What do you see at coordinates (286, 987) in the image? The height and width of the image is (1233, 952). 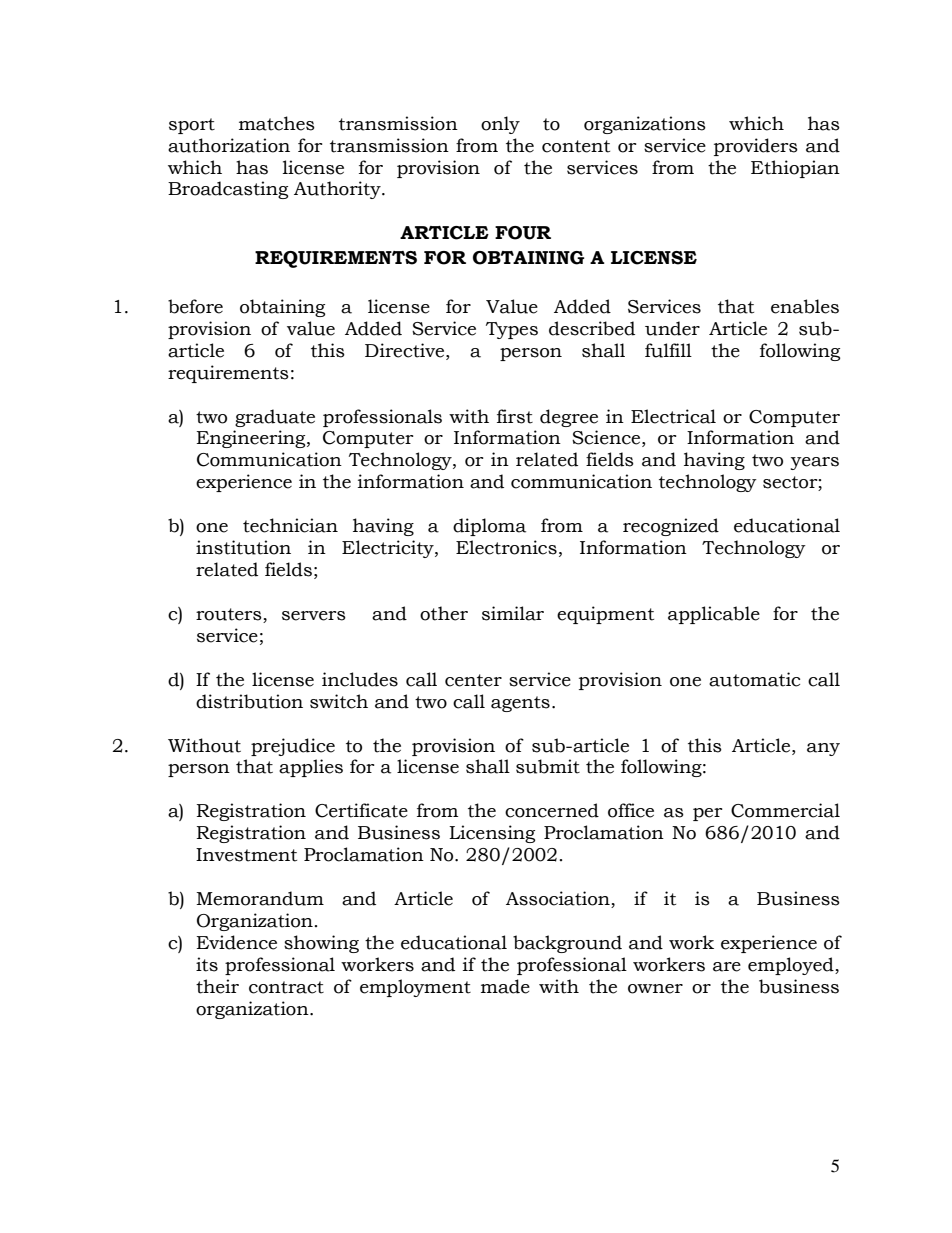 I see `contract` at bounding box center [286, 987].
